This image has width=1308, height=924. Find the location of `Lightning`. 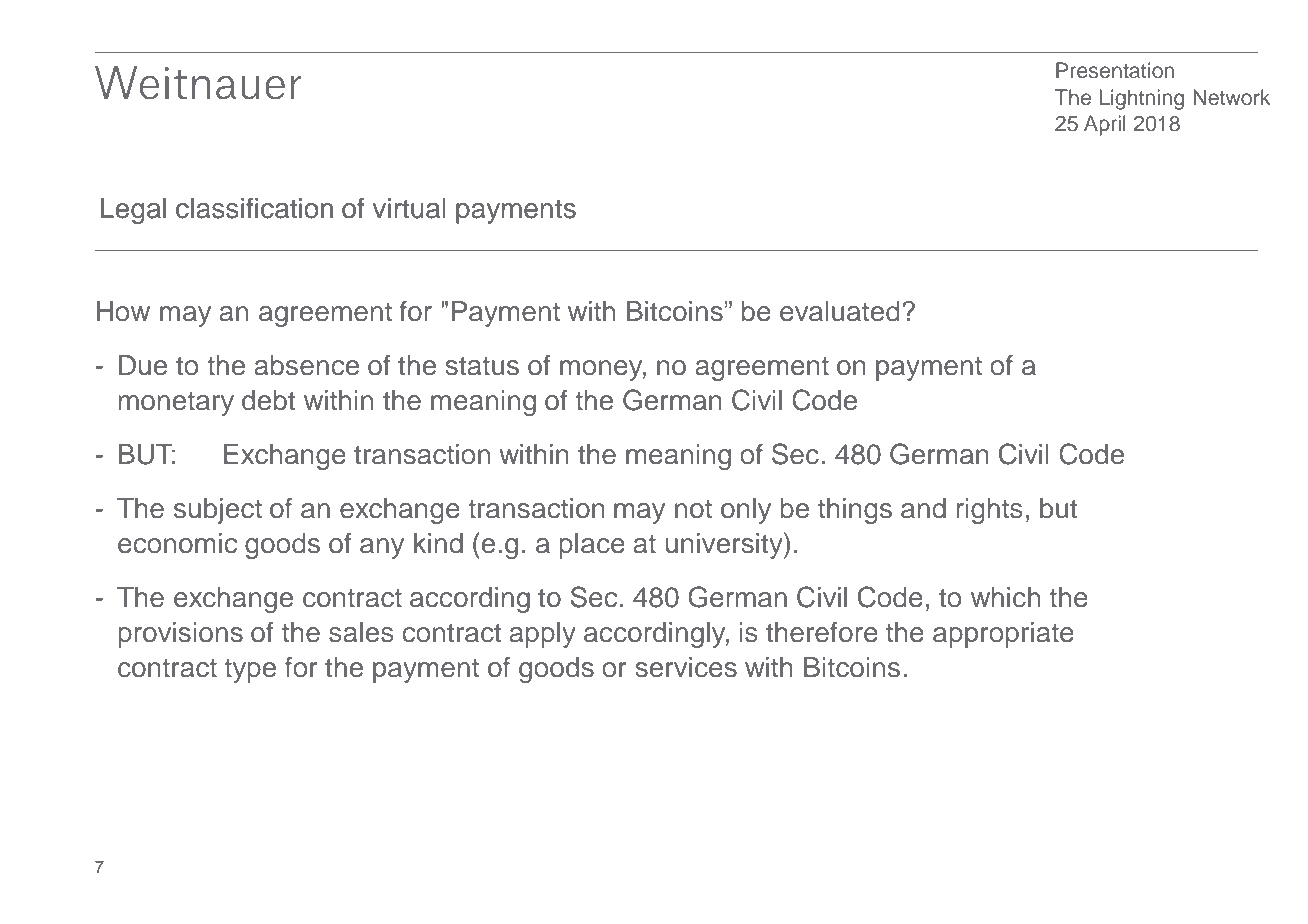

Lightning is located at coordinates (1141, 99).
